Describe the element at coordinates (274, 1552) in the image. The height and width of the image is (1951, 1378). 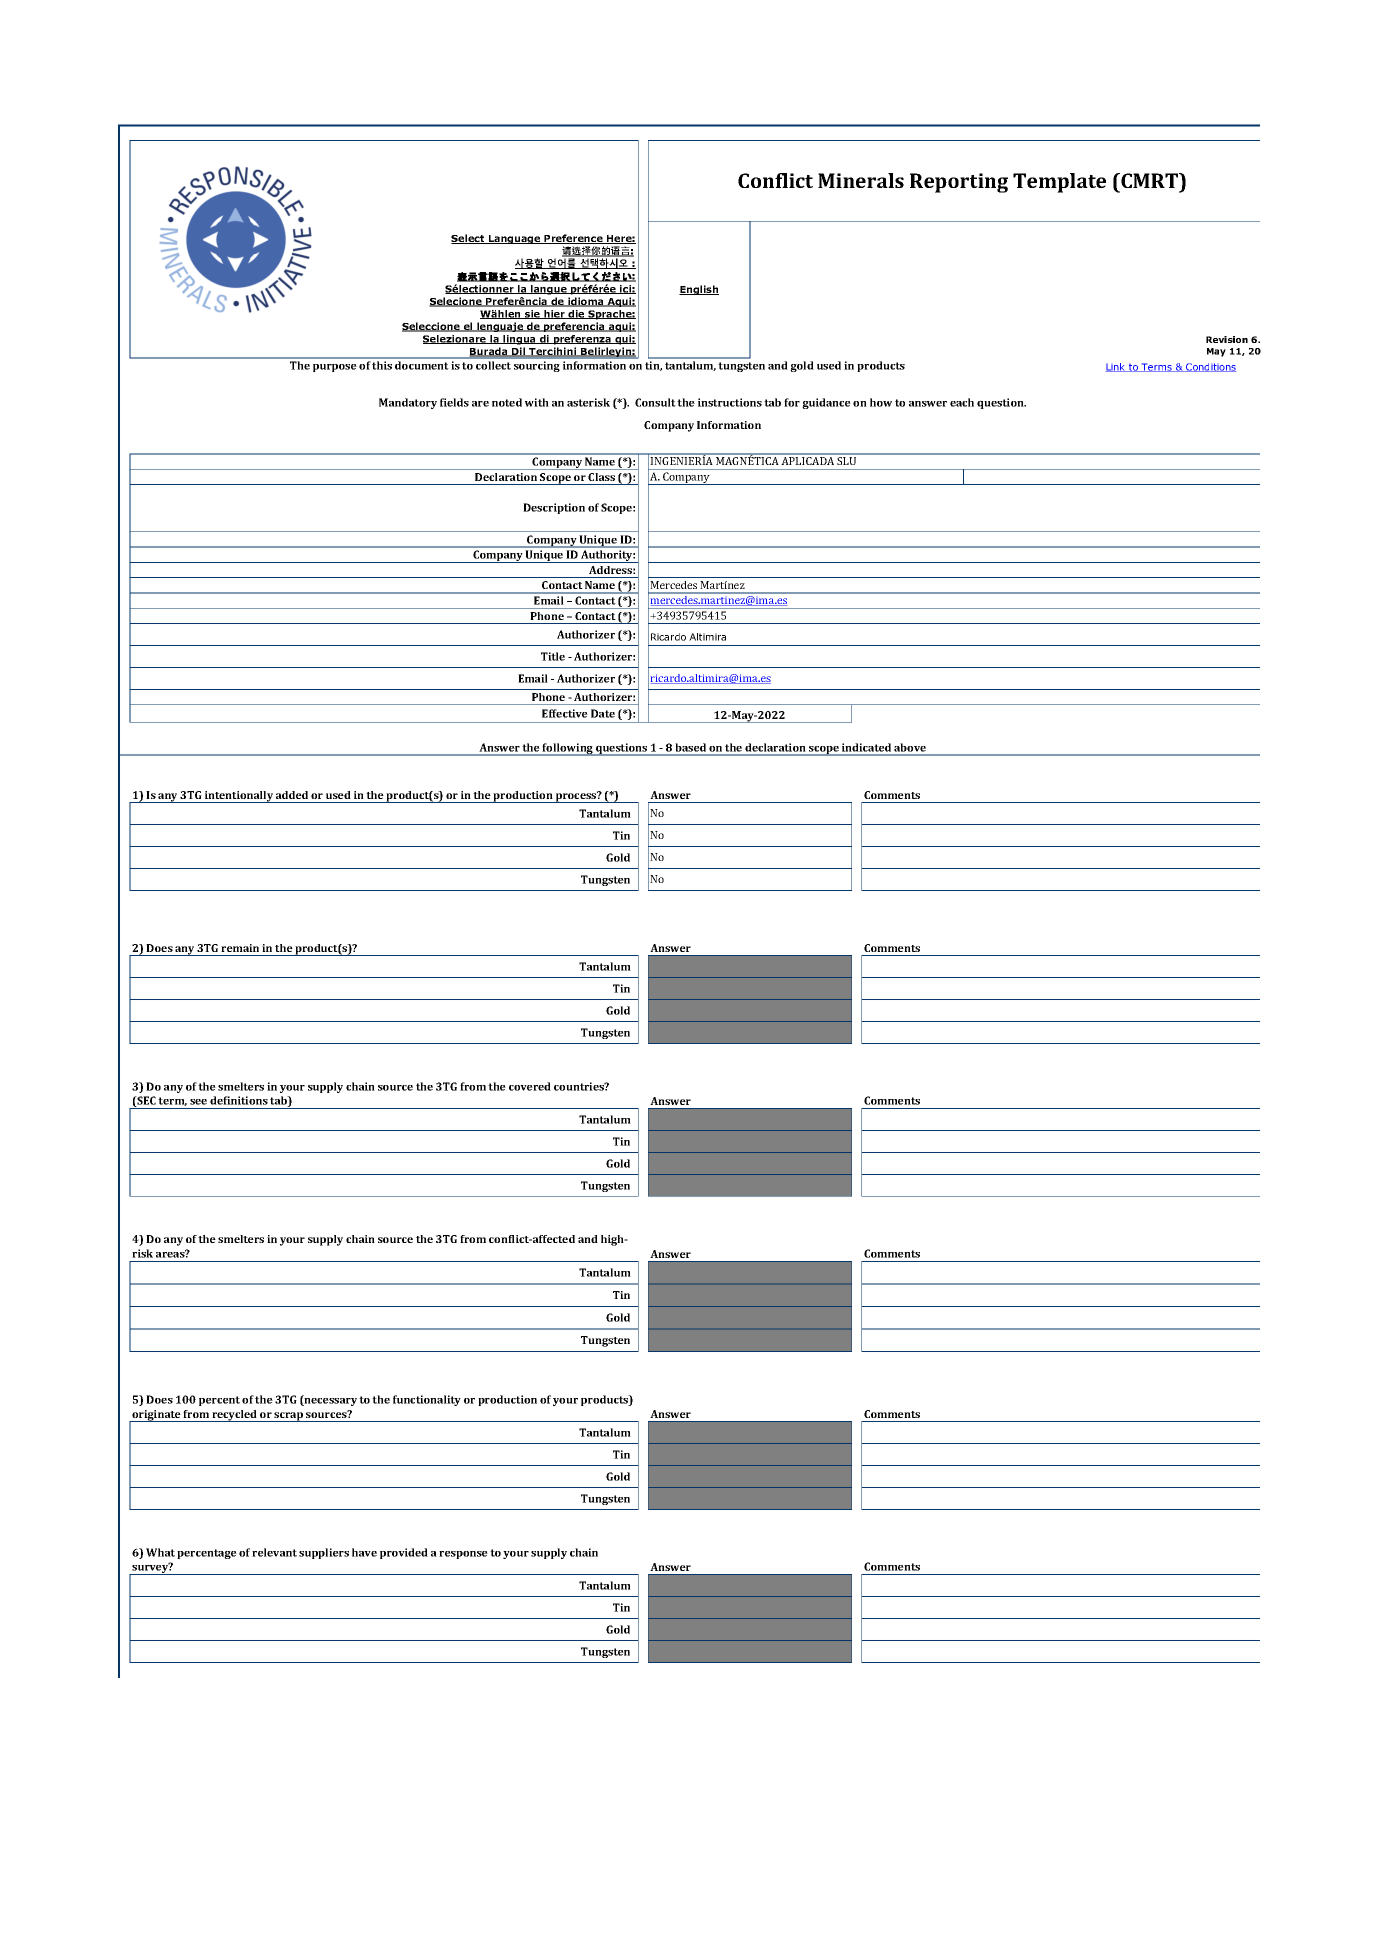
I see `relevant` at that location.
